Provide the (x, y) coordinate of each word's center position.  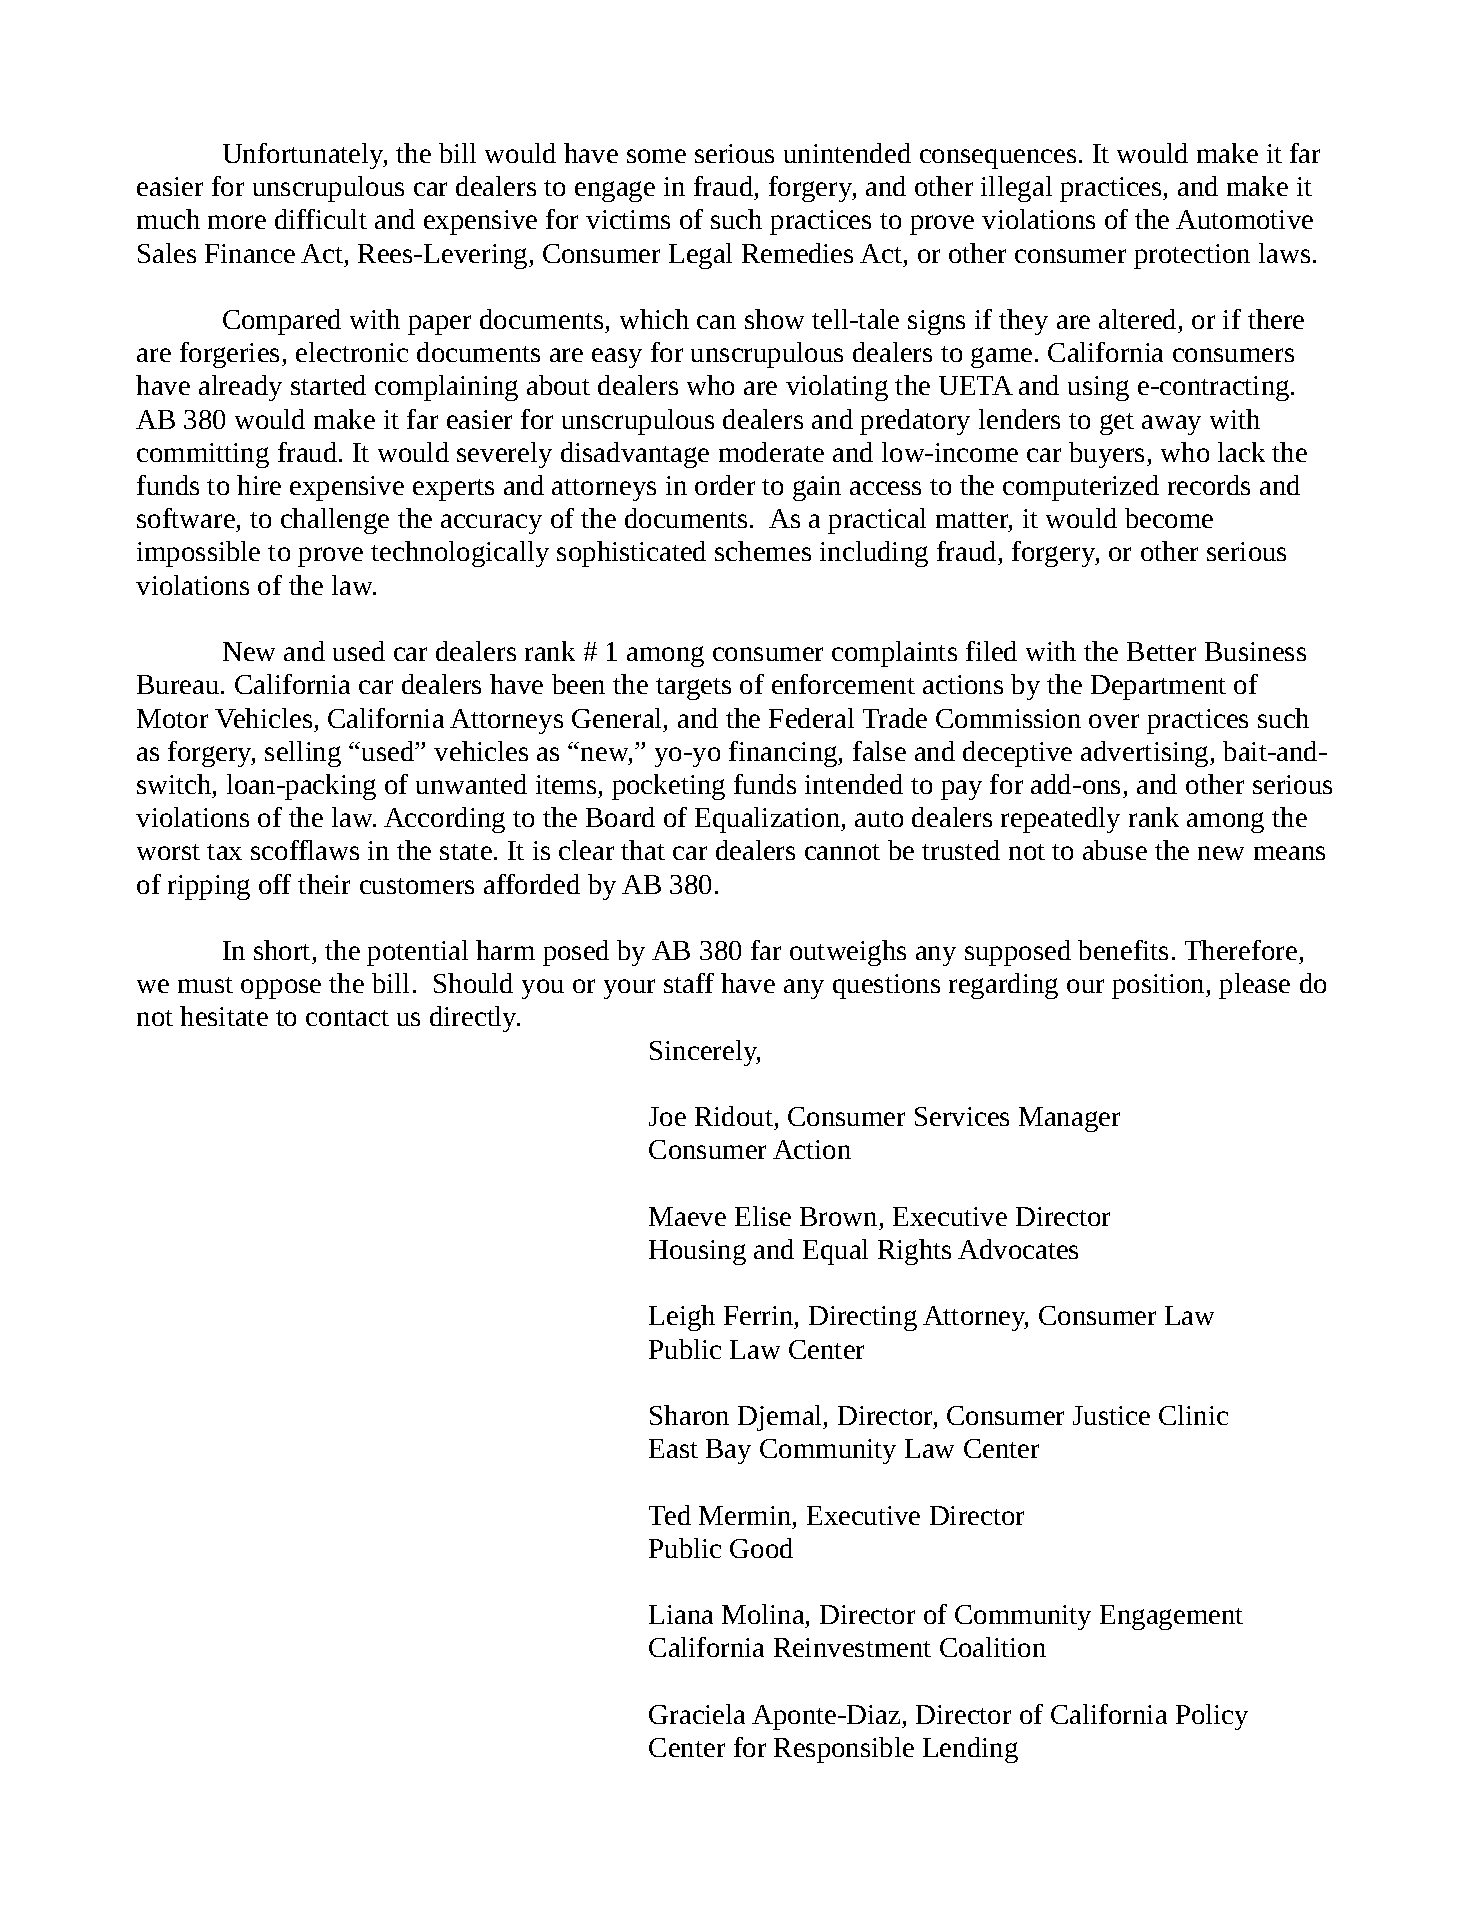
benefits (1123, 950)
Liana (681, 1614)
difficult (321, 219)
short (282, 950)
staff (689, 983)
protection (1192, 256)
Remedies (797, 253)
